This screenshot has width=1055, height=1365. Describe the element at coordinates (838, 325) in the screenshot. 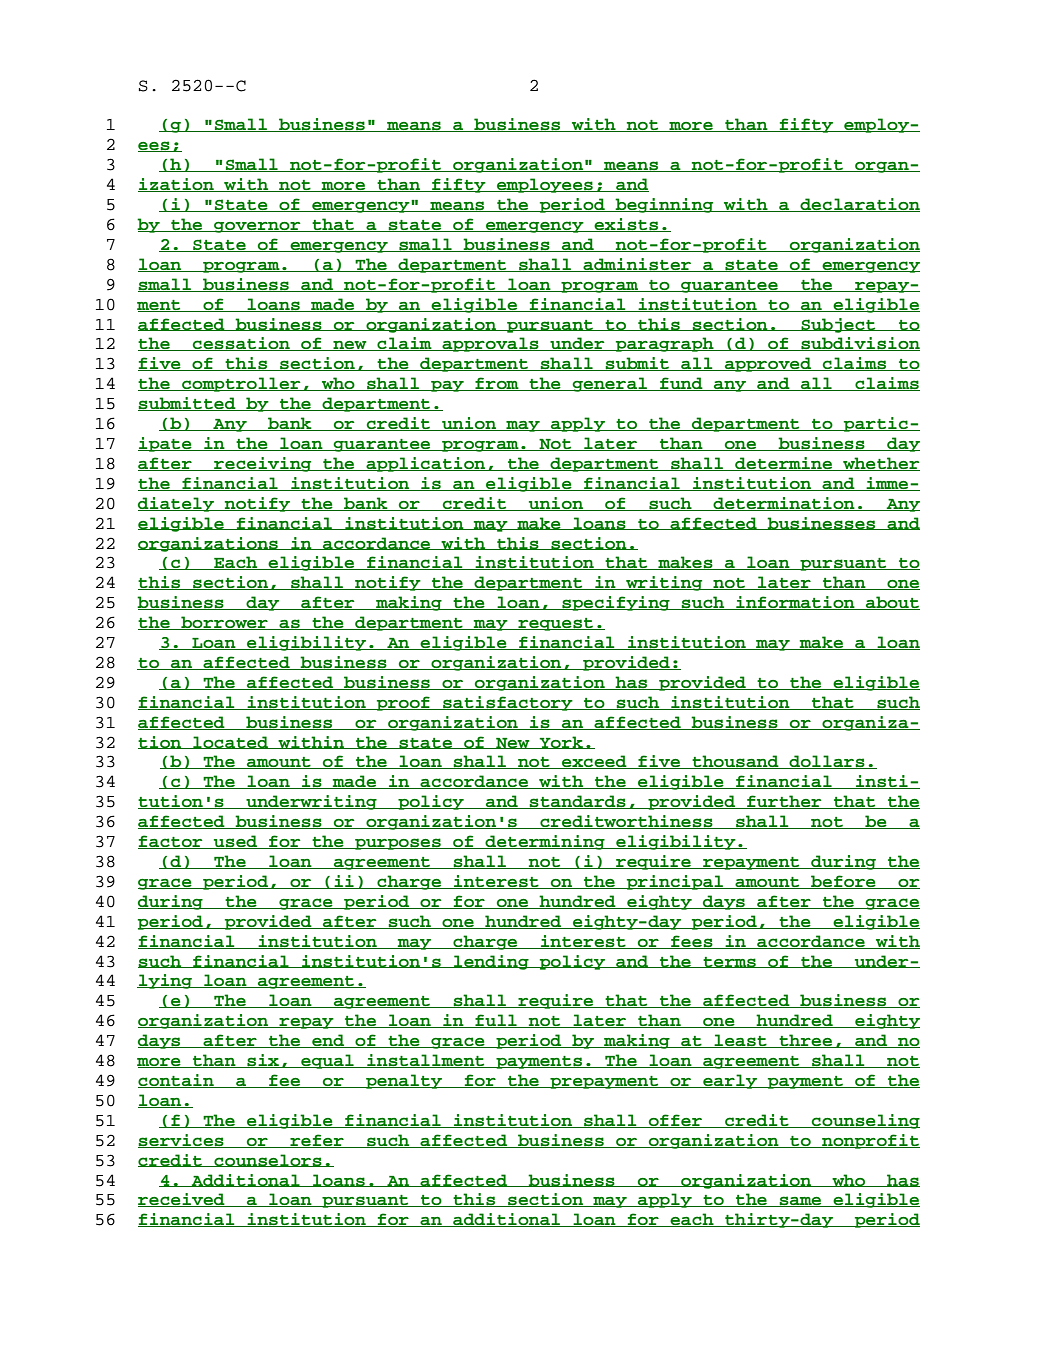

I see `Subject` at that location.
